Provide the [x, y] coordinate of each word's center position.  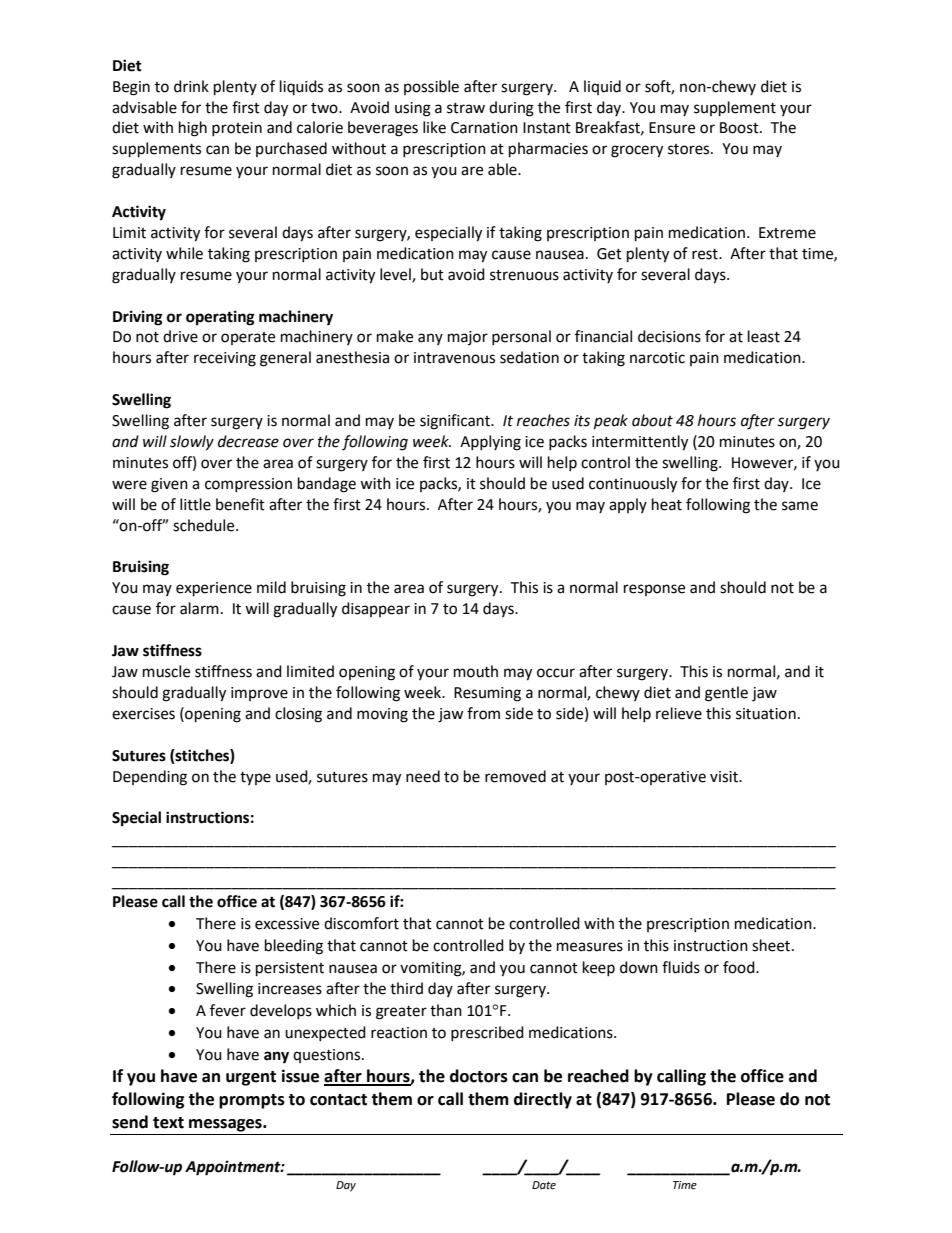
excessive [287, 924]
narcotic [657, 358]
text [168, 1123]
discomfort [361, 923]
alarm [199, 608]
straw [466, 108]
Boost [740, 128]
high [193, 129]
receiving [225, 359]
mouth [476, 671]
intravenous [454, 358]
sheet [772, 945]
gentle [726, 694]
